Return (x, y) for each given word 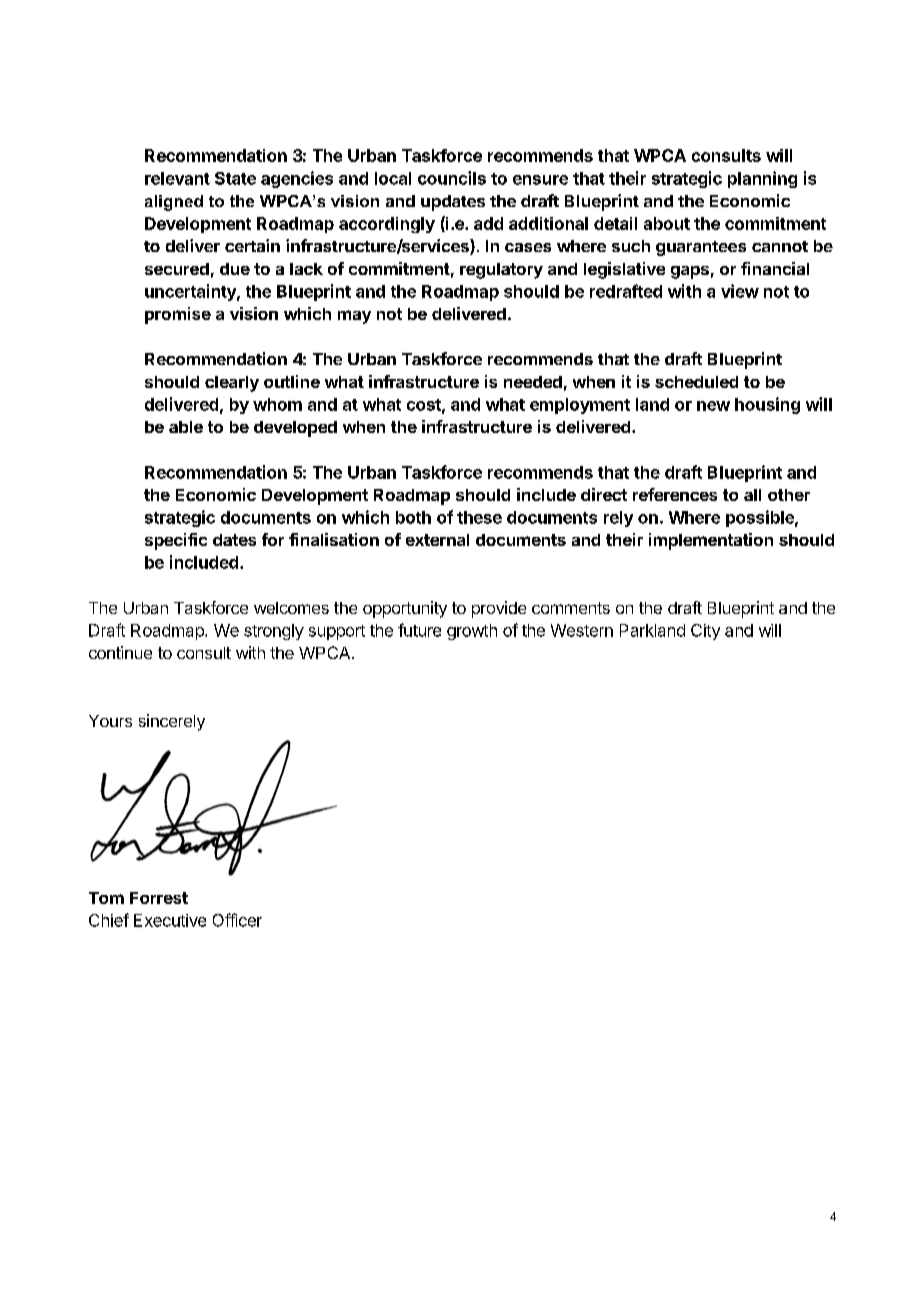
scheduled (696, 382)
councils (452, 178)
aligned (174, 203)
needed (533, 382)
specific (176, 541)
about (667, 223)
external (437, 540)
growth (472, 632)
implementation (711, 541)
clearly (232, 384)
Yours (110, 721)
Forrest (159, 898)
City (705, 632)
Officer (237, 920)
